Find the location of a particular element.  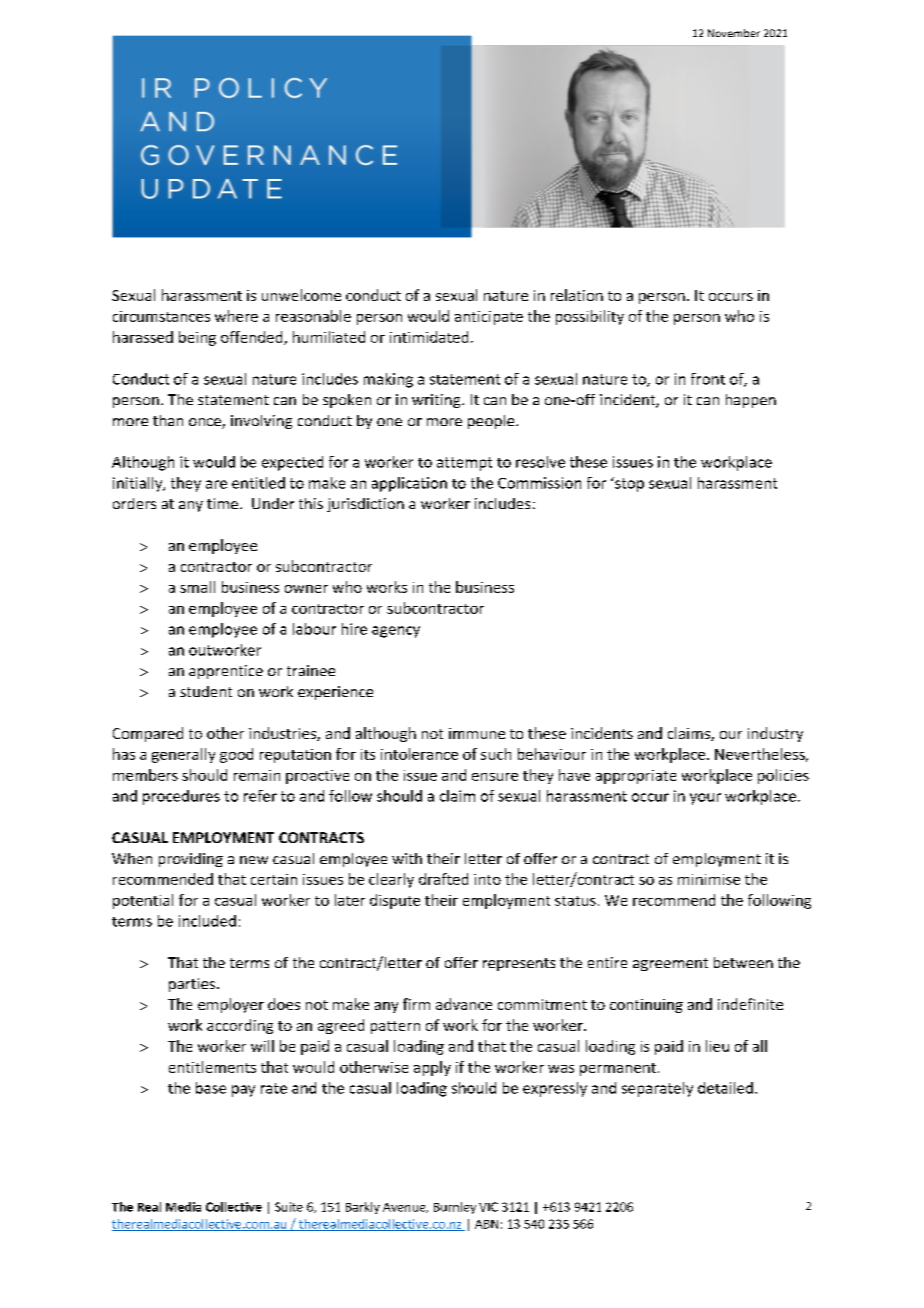

minimise is located at coordinates (709, 879).
